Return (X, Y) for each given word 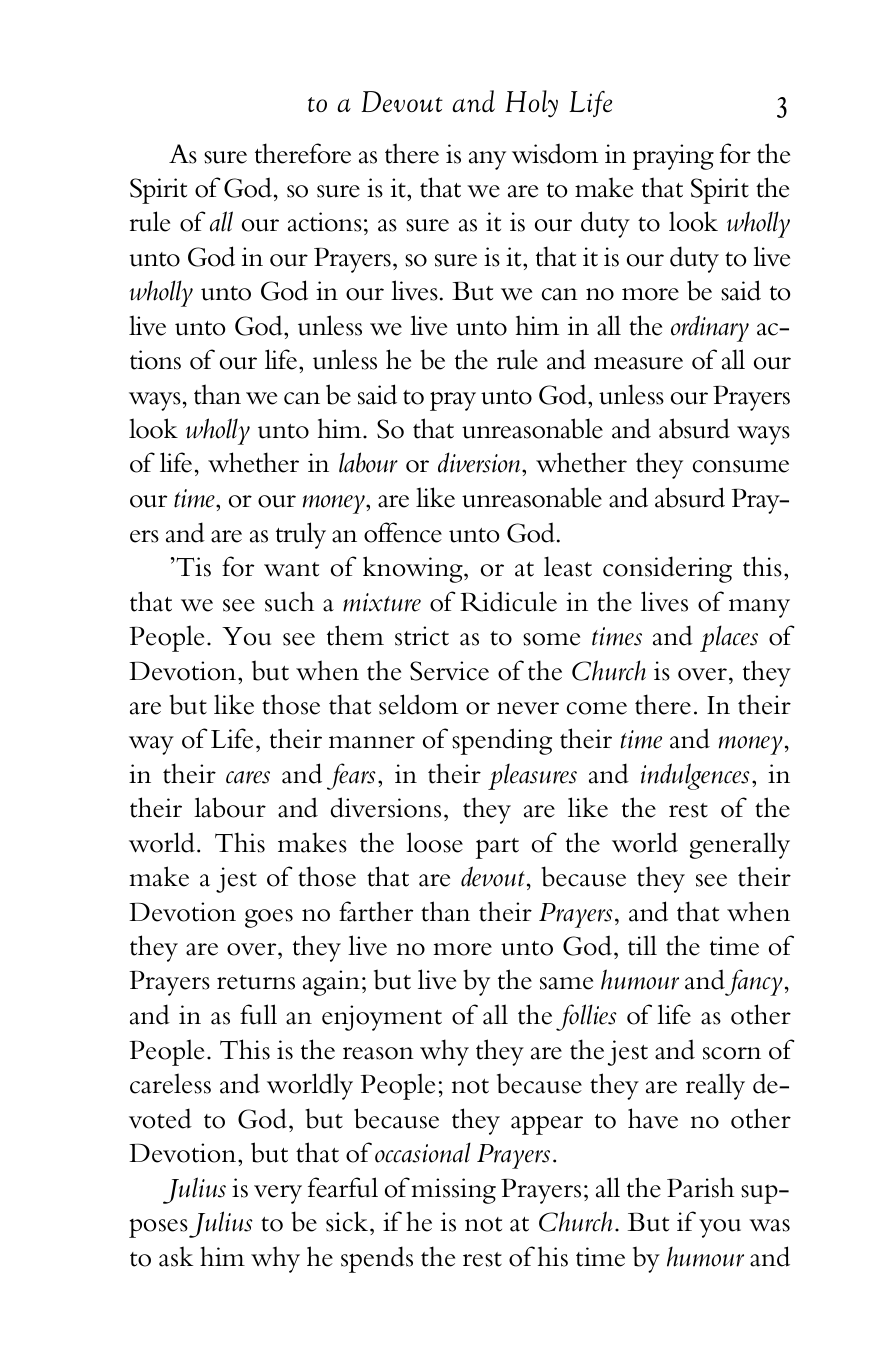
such (289, 601)
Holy (531, 104)
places (729, 638)
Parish (700, 1187)
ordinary (710, 328)
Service (449, 671)
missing (453, 1191)
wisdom (555, 153)
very (278, 1194)
